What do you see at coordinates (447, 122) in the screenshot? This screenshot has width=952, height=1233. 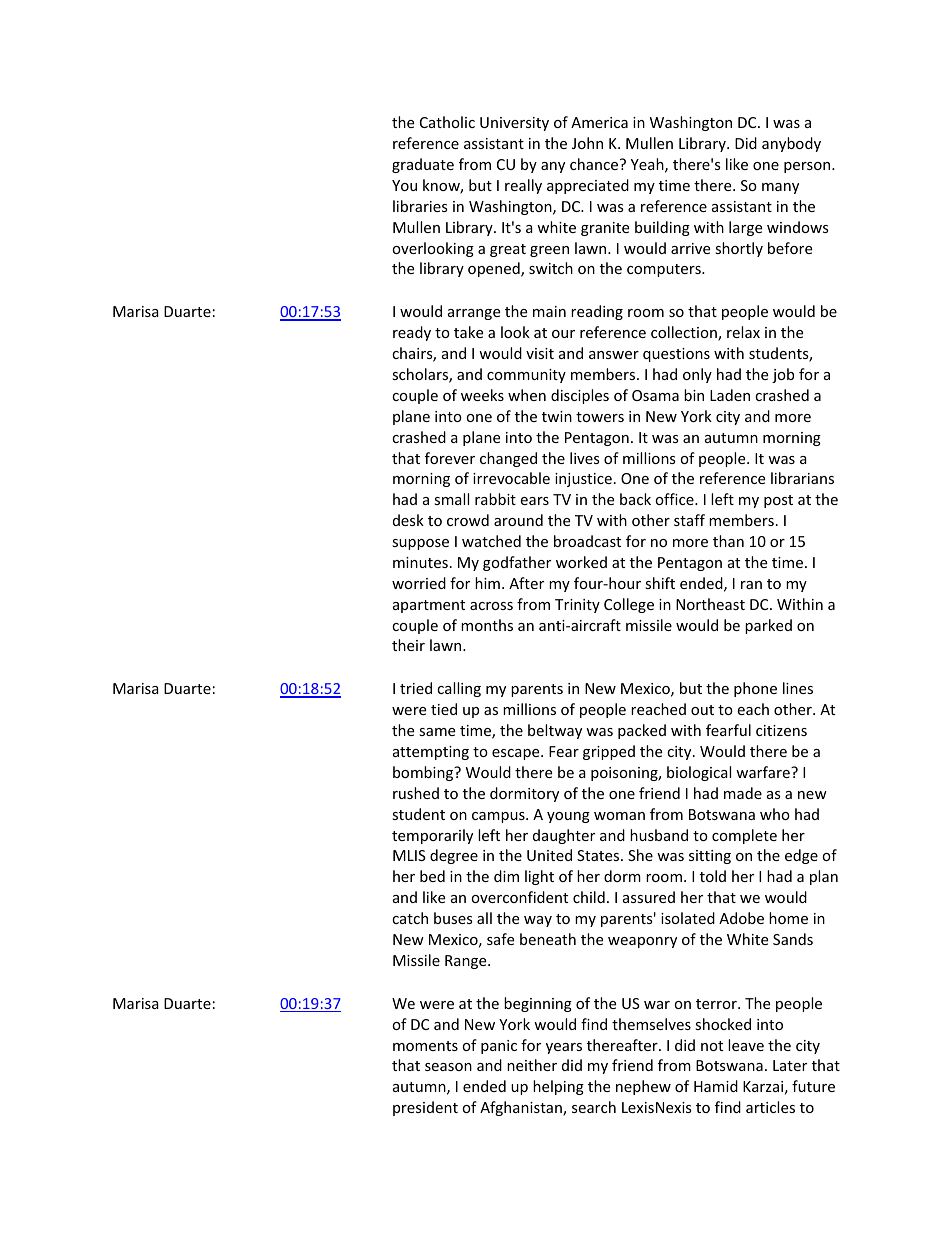 I see `Catholic` at bounding box center [447, 122].
